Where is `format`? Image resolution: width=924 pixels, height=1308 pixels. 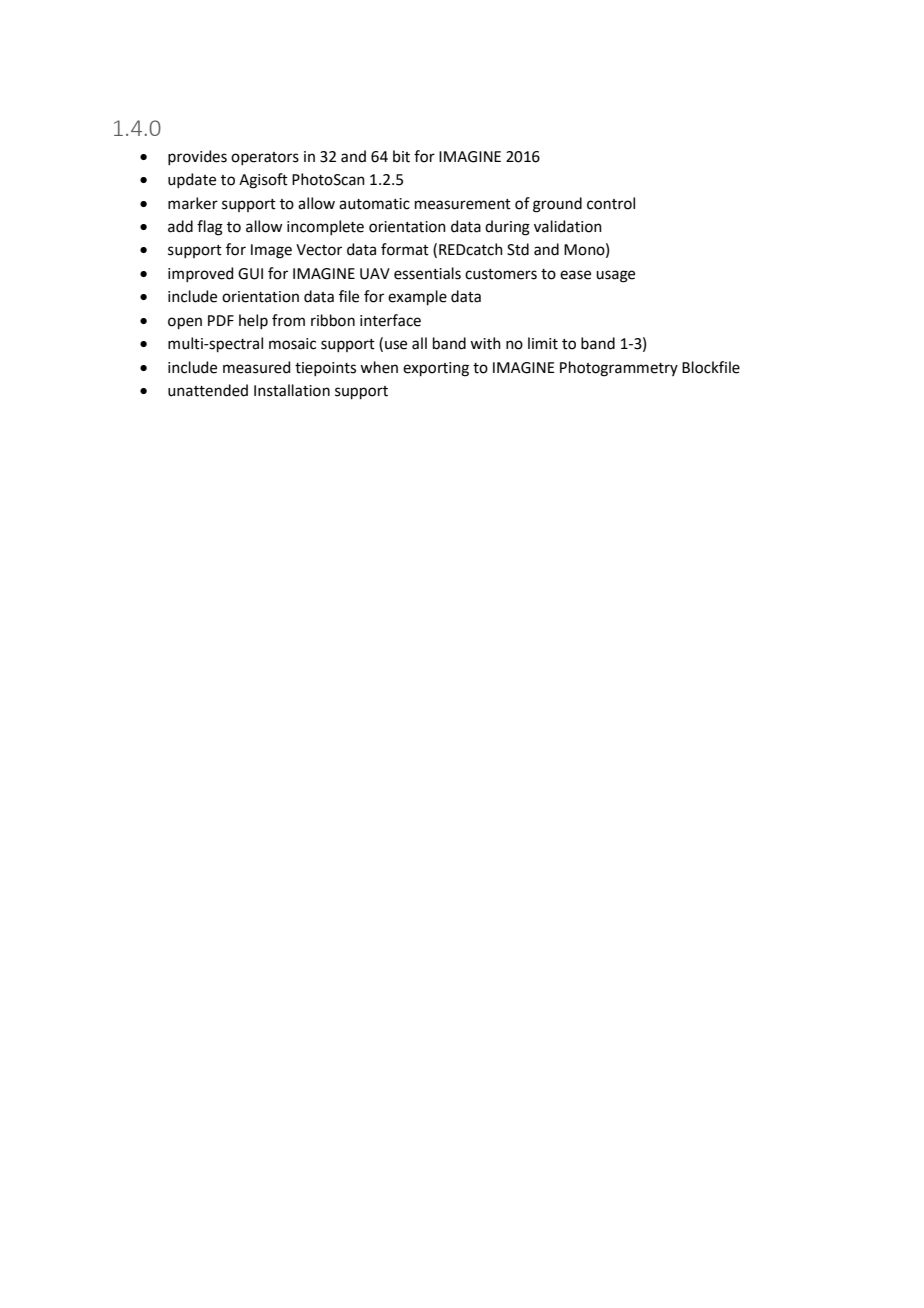
format is located at coordinates (405, 249).
